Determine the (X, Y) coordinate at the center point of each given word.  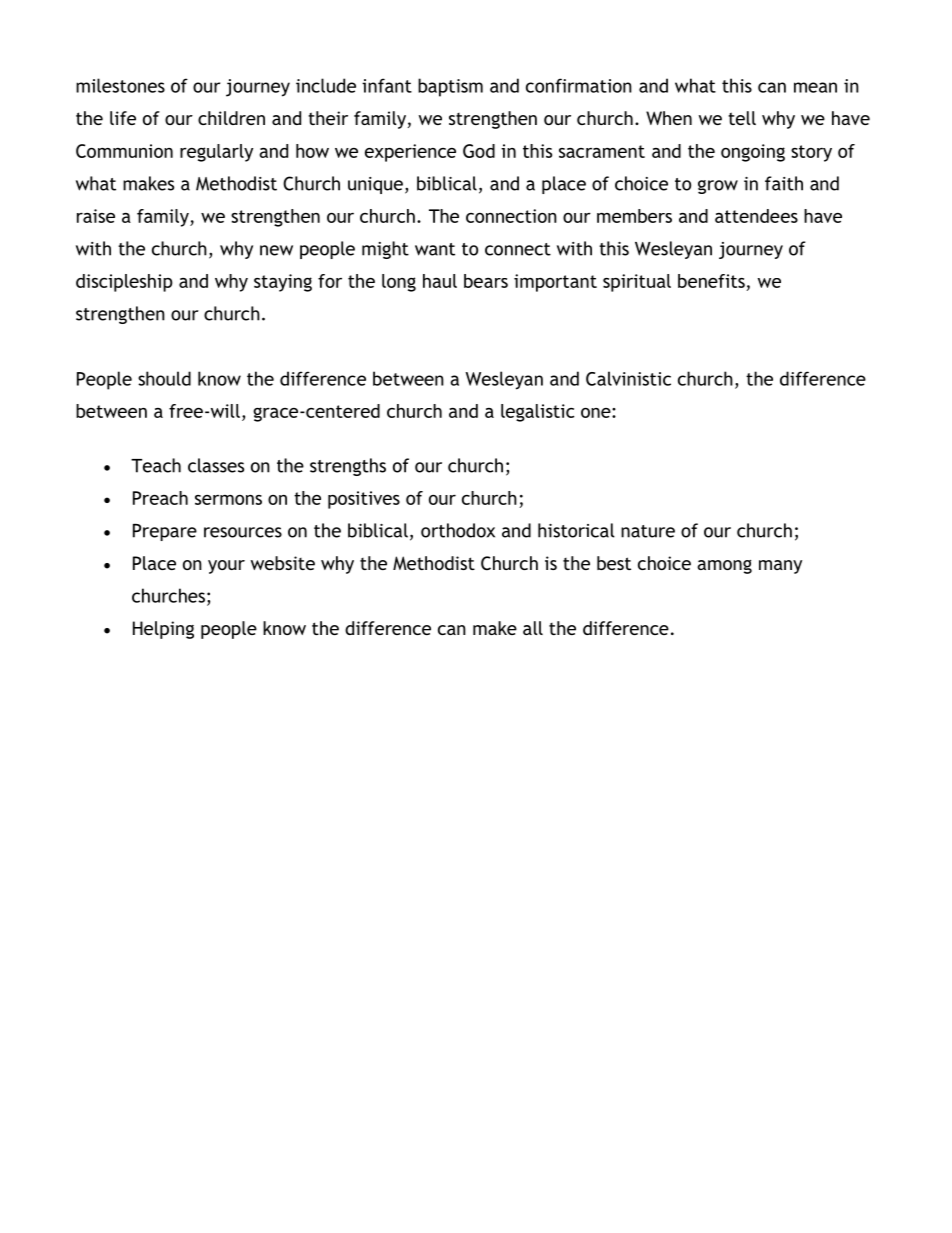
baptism (450, 87)
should (164, 378)
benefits (711, 281)
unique (375, 185)
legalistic (537, 413)
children (231, 118)
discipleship (124, 283)
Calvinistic (628, 378)
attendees (756, 216)
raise (96, 216)
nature (648, 531)
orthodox (458, 530)
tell (742, 118)
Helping (163, 630)
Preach (160, 498)
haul (440, 281)
